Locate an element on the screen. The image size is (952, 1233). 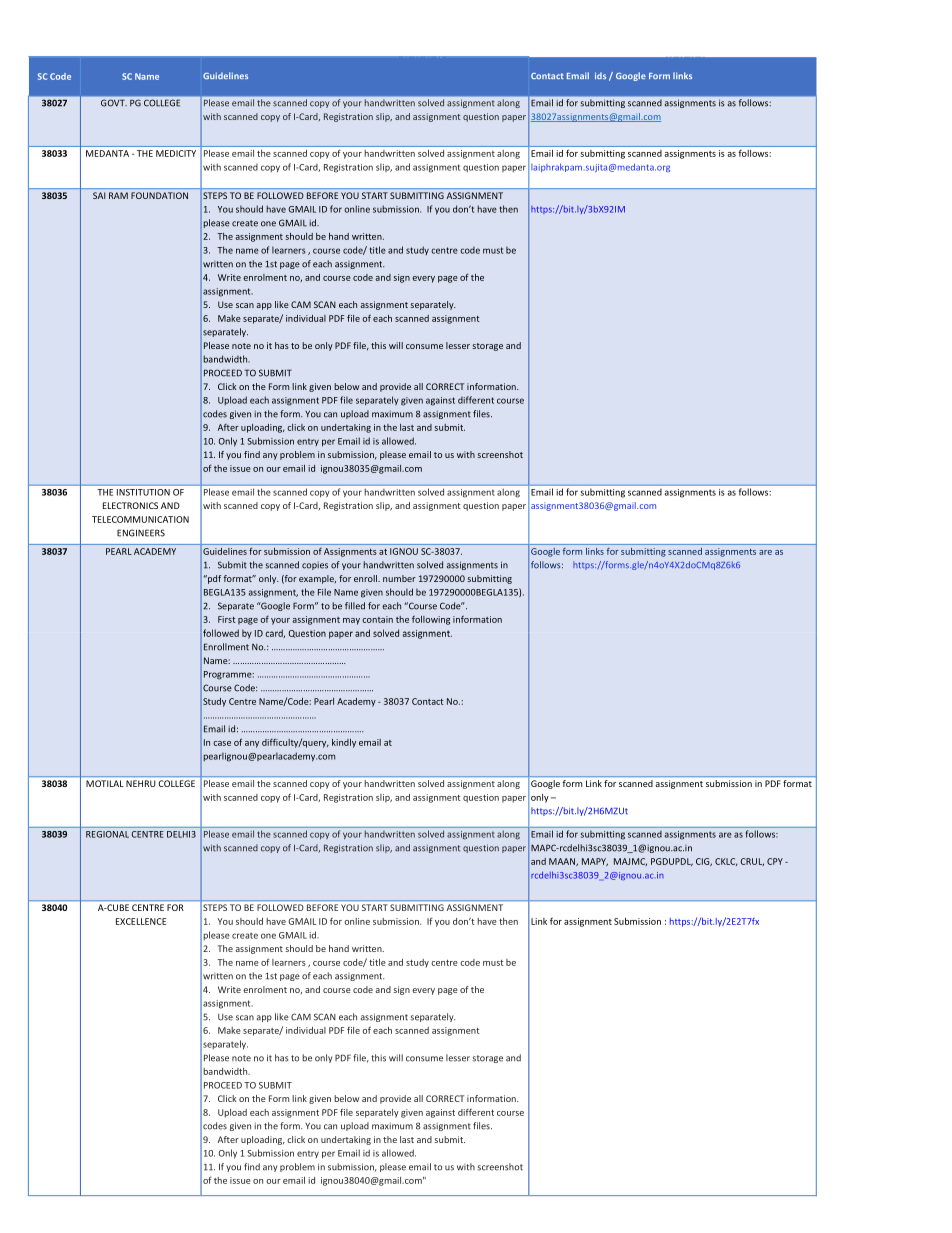
may is located at coordinates (351, 621).
